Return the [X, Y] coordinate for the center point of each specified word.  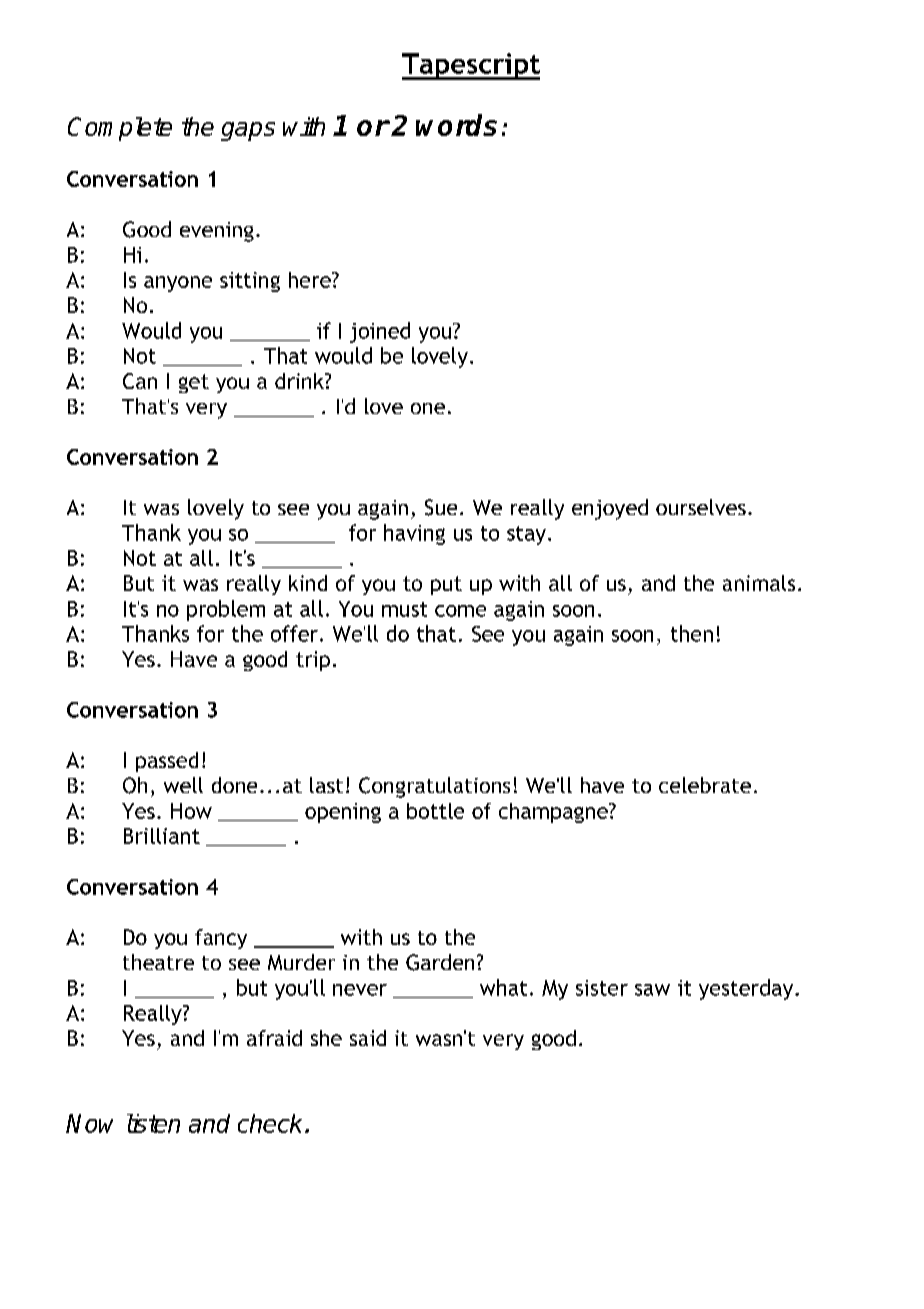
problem [226, 610]
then [692, 633]
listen [153, 1123]
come [460, 611]
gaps [248, 131]
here [311, 280]
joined [380, 332]
